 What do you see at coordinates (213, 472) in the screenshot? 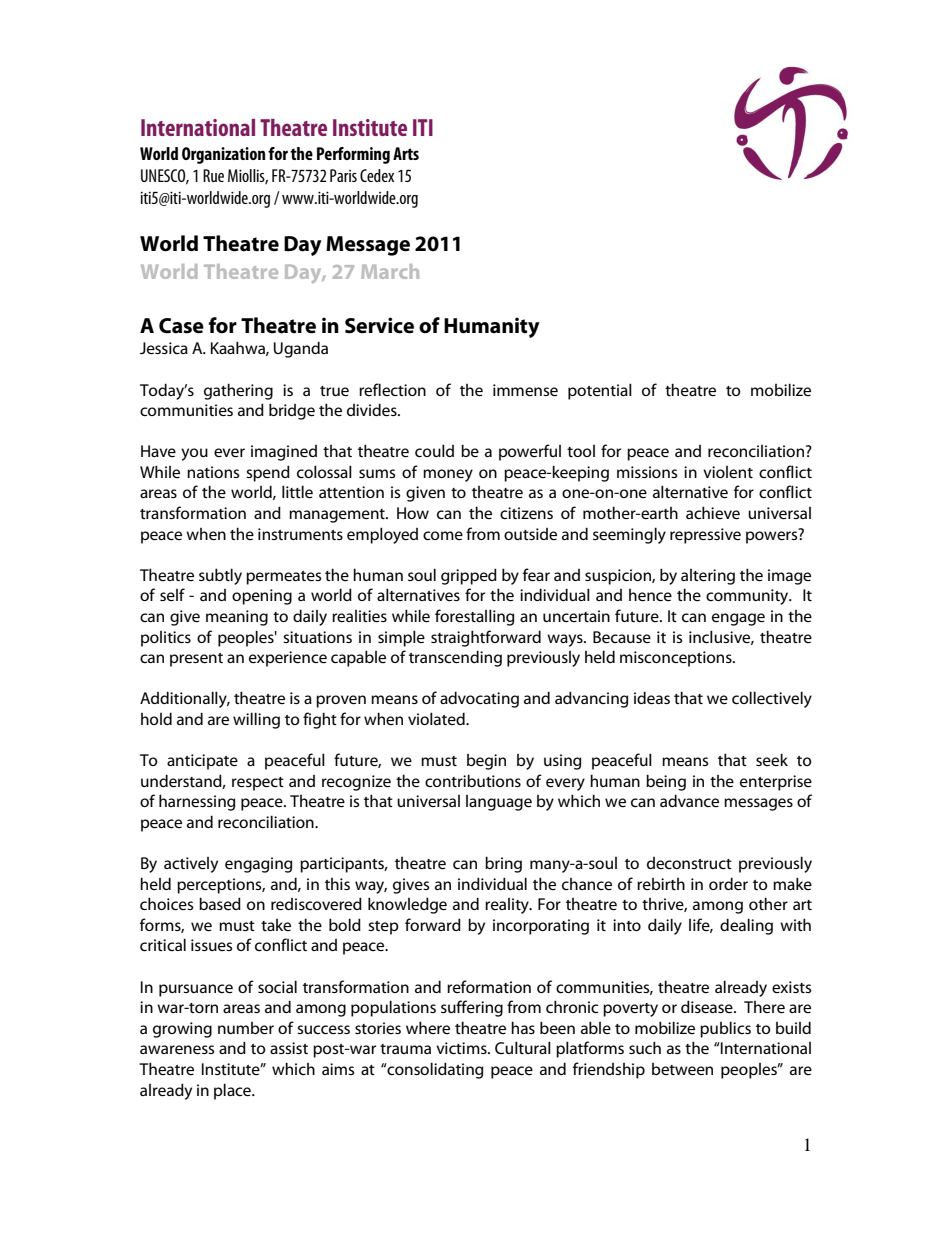
I see `nations` at bounding box center [213, 472].
